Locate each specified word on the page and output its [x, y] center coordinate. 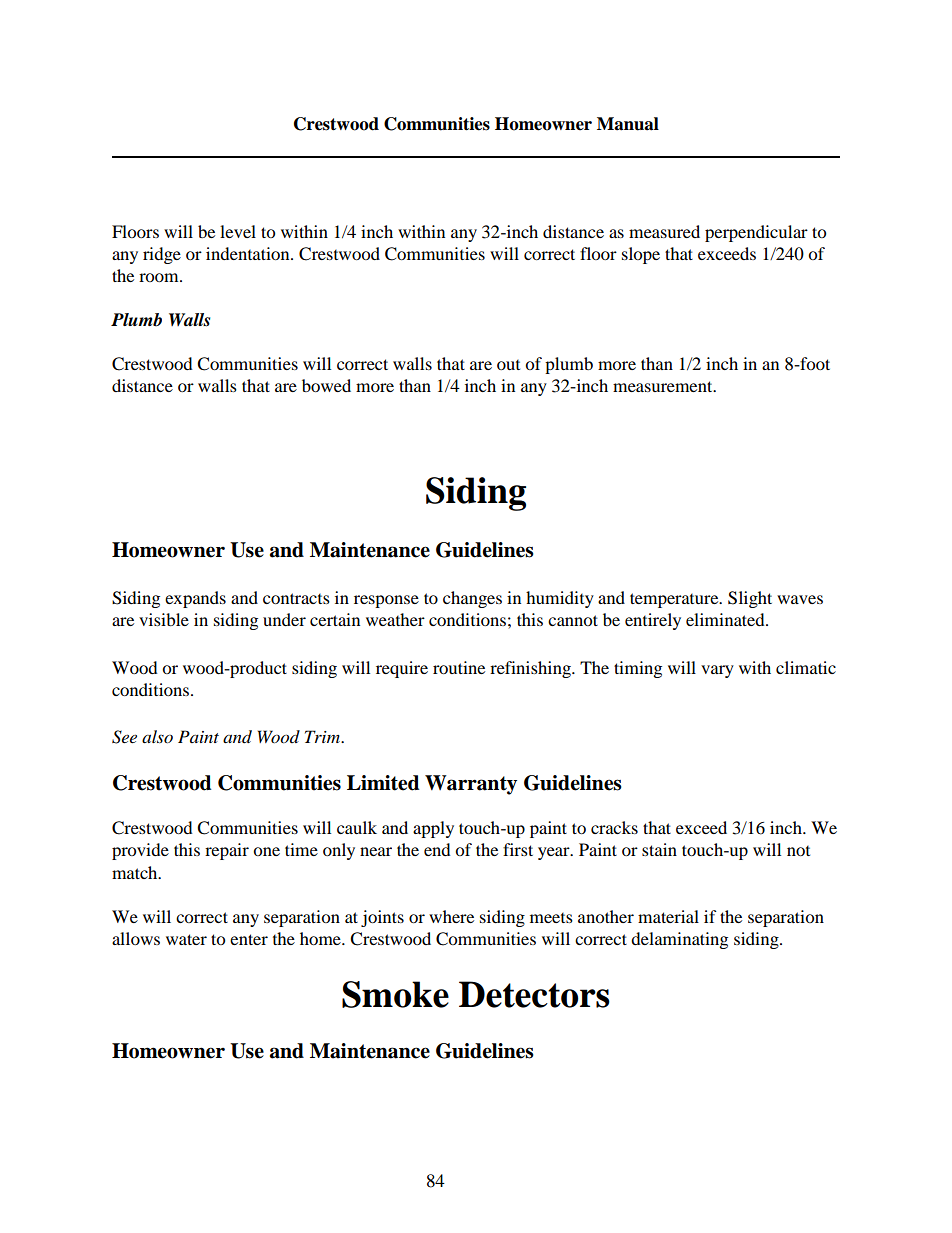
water [186, 939]
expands [195, 599]
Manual [628, 124]
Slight [750, 599]
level [238, 231]
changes [472, 599]
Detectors [534, 994]
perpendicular [756, 233]
